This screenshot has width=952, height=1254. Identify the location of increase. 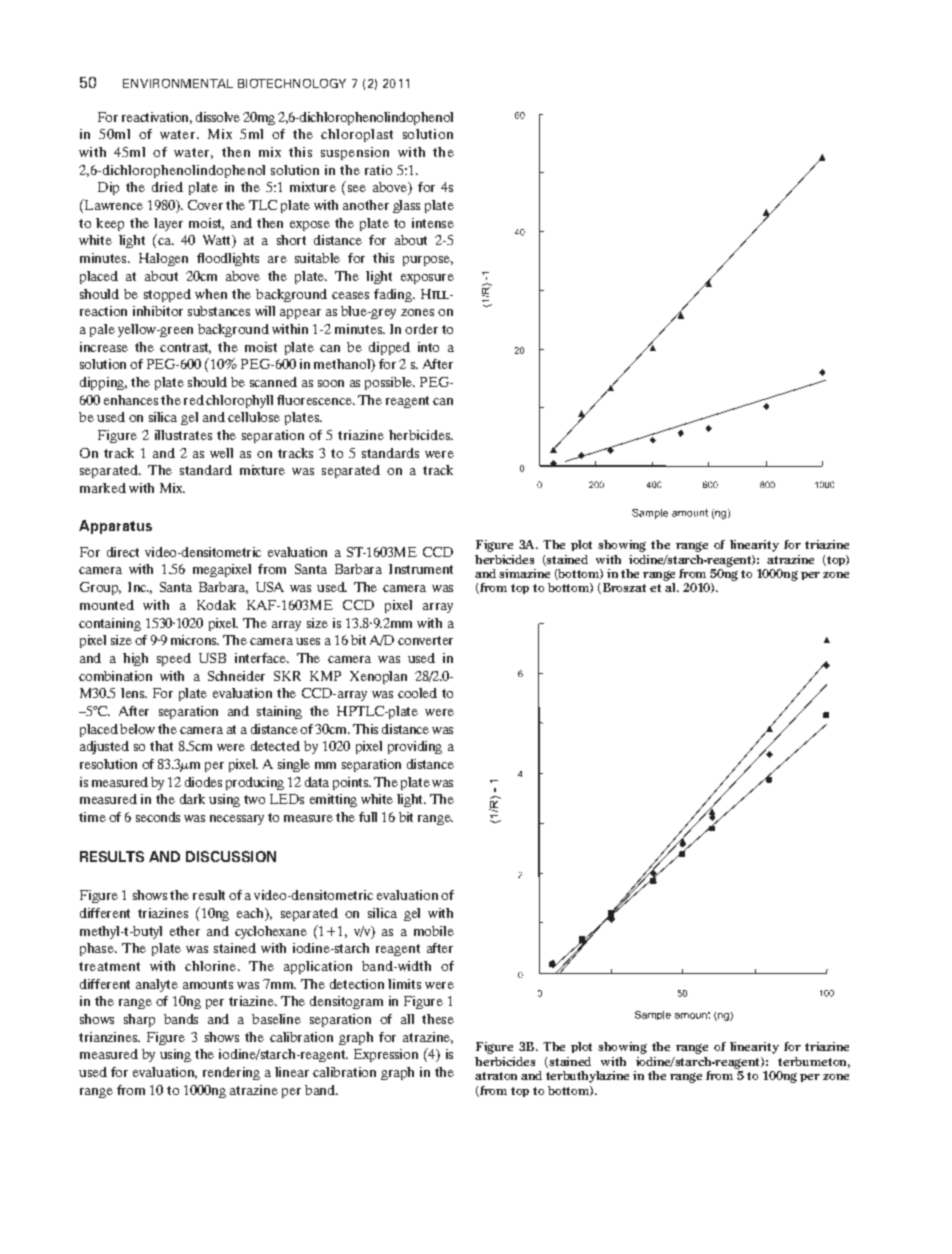
(104, 347).
